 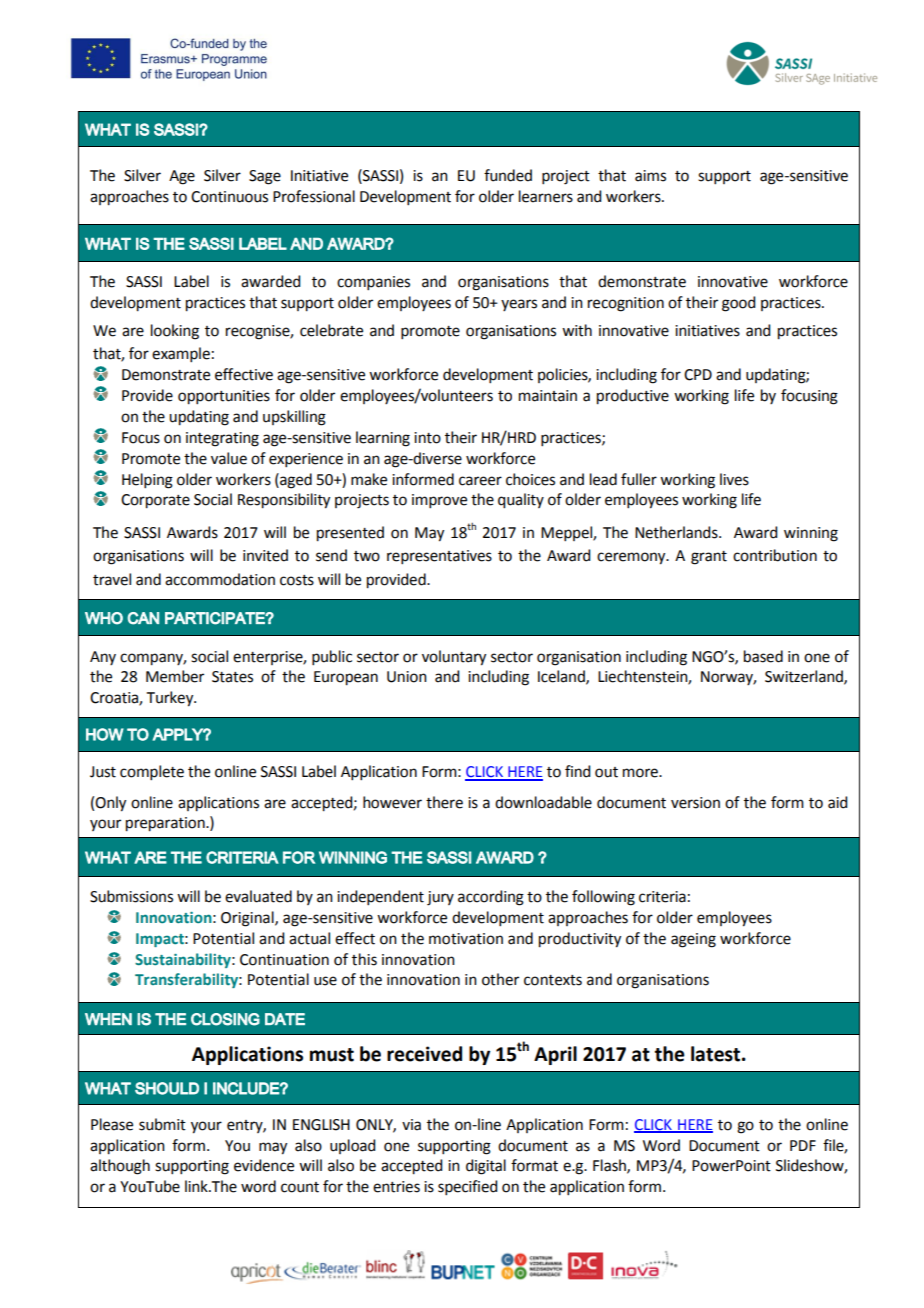 What do you see at coordinates (155, 501) in the screenshot?
I see `Corporate` at bounding box center [155, 501].
